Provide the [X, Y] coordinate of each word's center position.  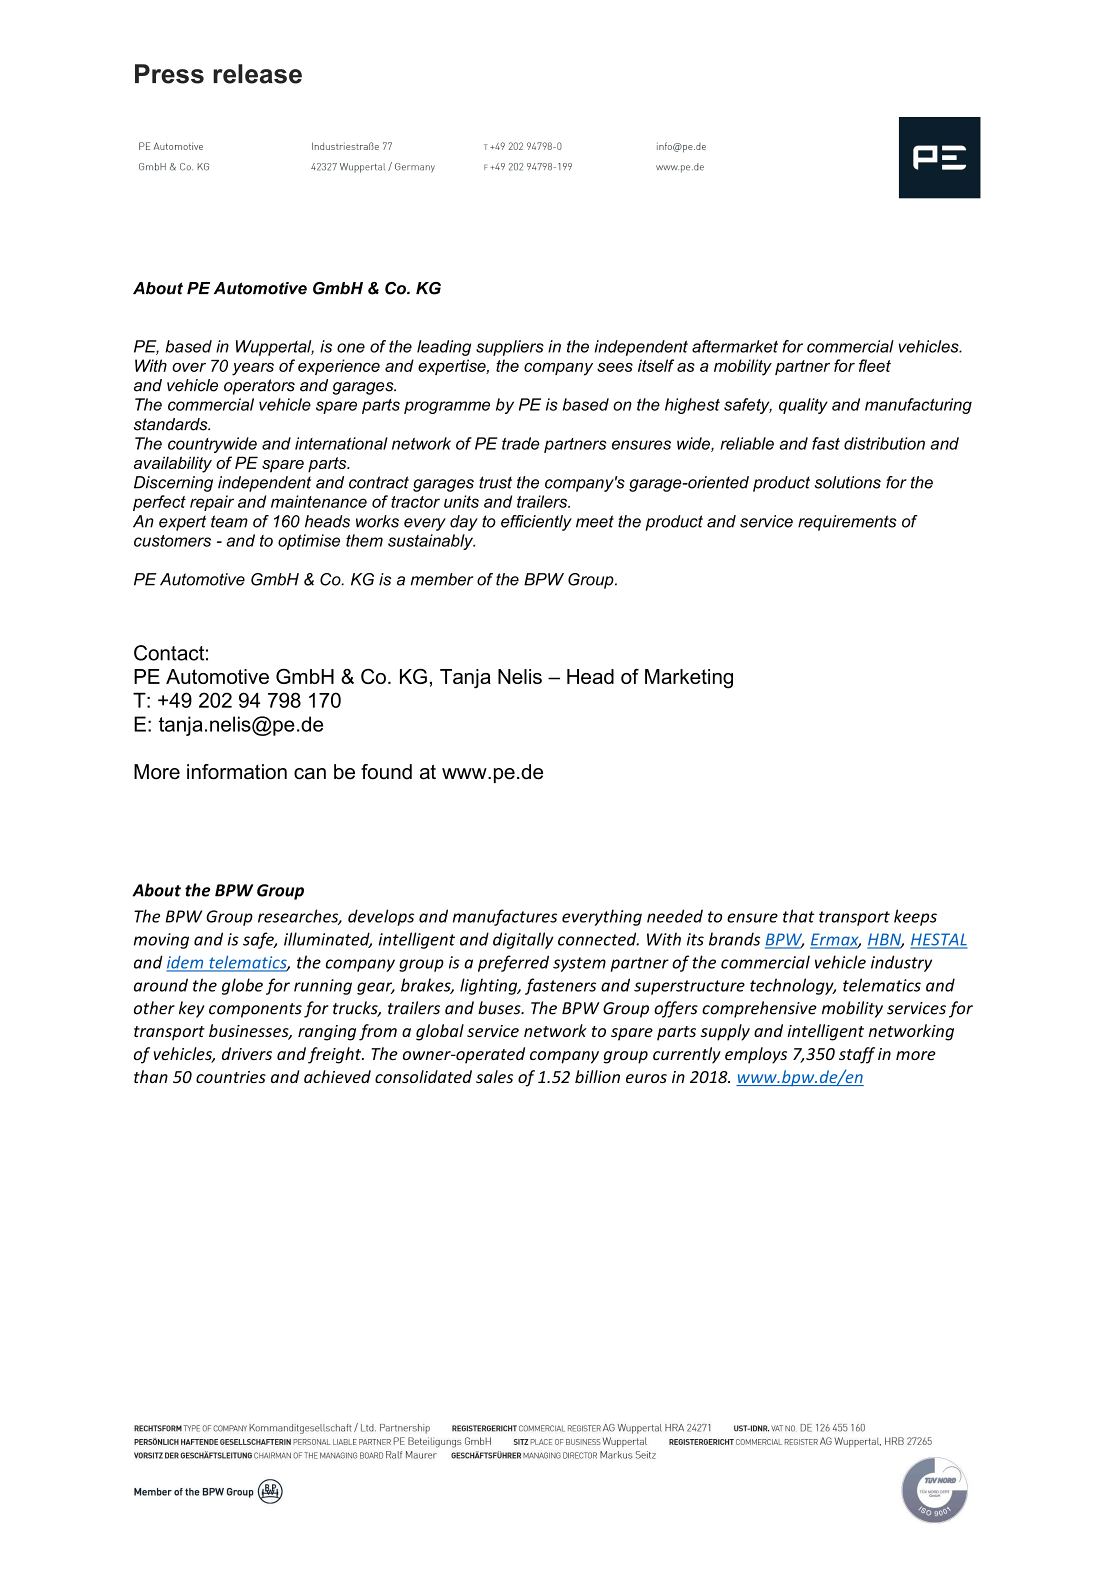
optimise [309, 542]
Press [169, 74]
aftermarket [735, 346]
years [253, 369]
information [237, 772]
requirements [847, 523]
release [257, 74]
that [799, 916]
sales [494, 1076]
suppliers [510, 348]
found [386, 772]
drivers [247, 1053]
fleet [875, 365]
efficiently [536, 523]
